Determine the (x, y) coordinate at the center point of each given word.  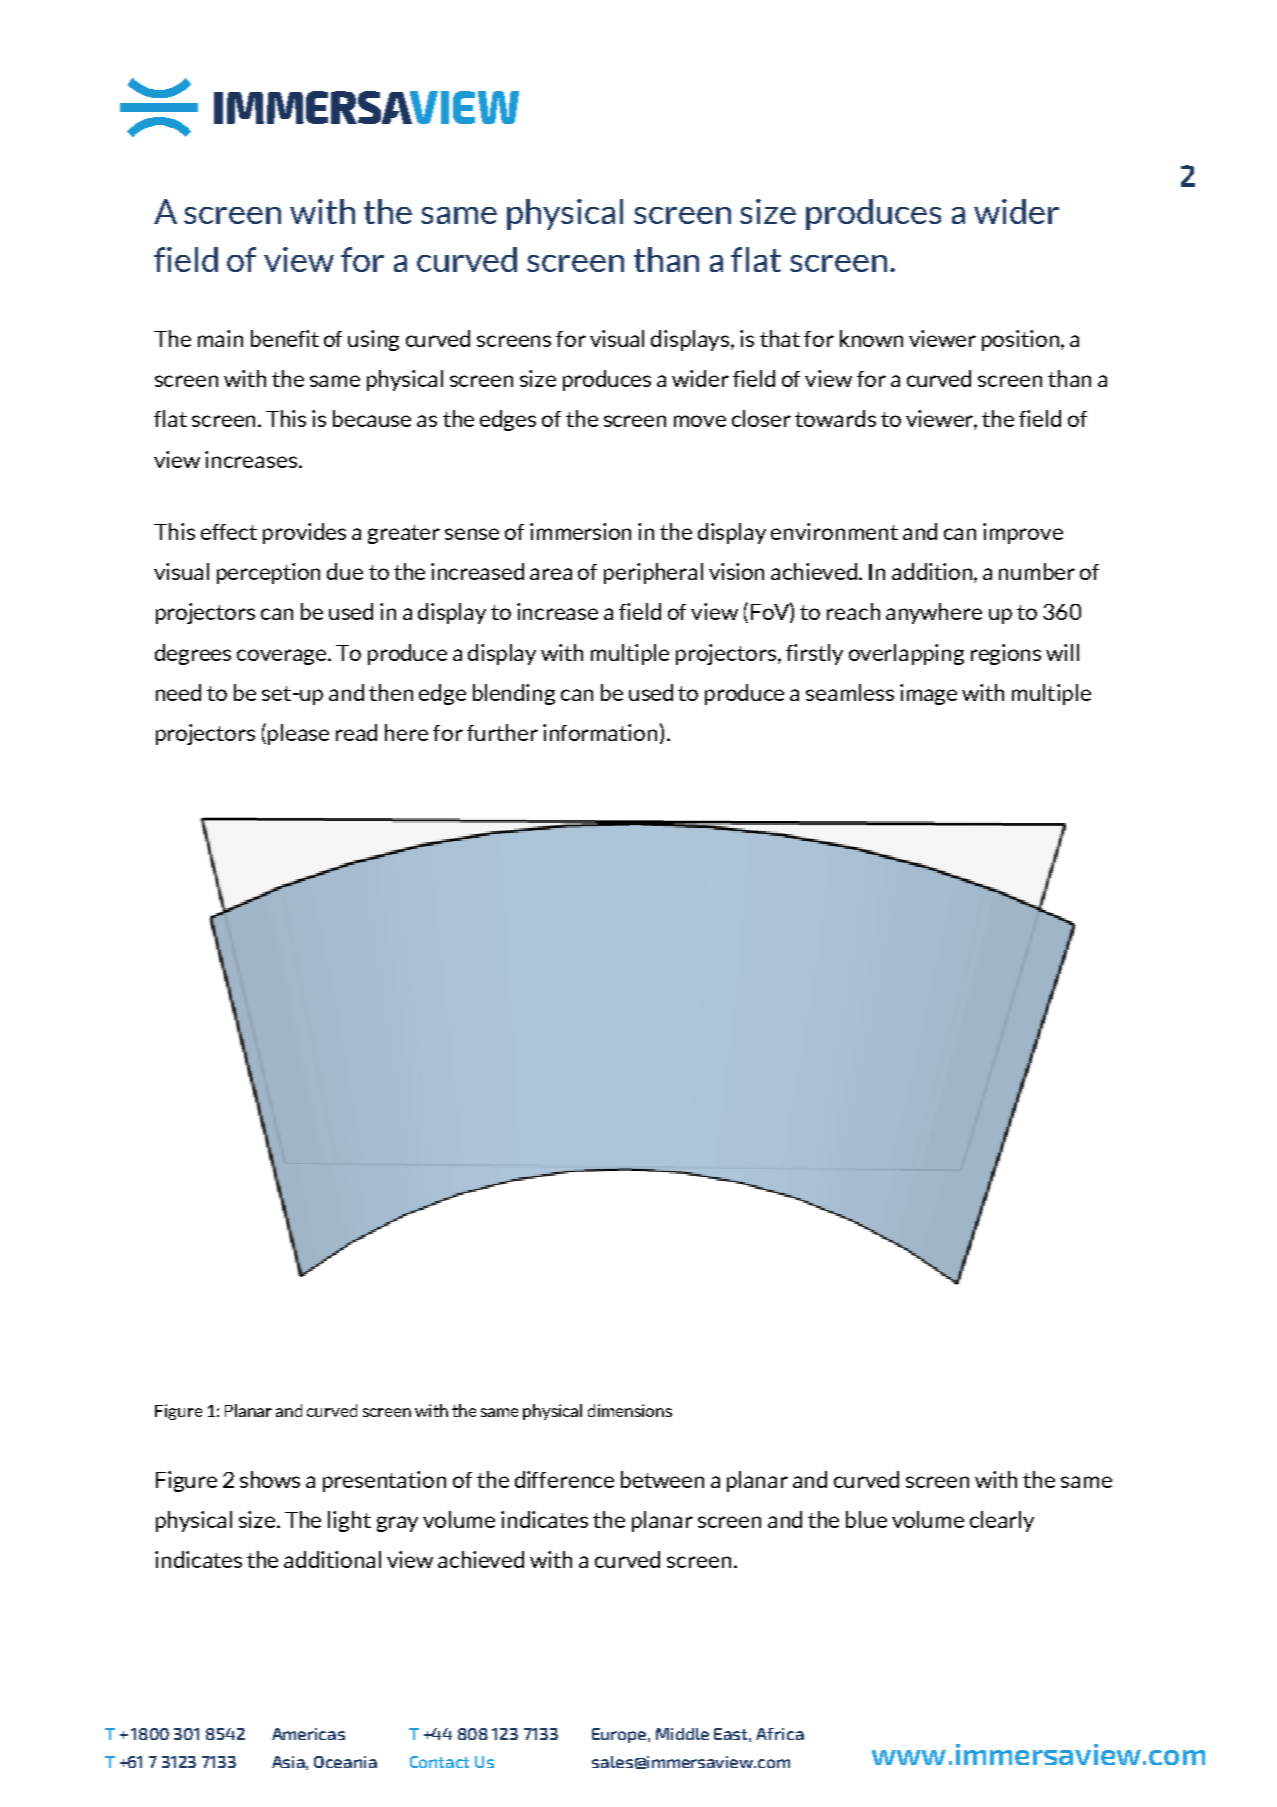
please (298, 734)
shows (270, 1479)
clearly (1002, 1521)
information (600, 732)
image (928, 694)
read (356, 732)
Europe (620, 1735)
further (502, 732)
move (700, 421)
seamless (850, 692)
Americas (308, 1734)
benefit (285, 338)
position (1022, 340)
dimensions (630, 1410)
